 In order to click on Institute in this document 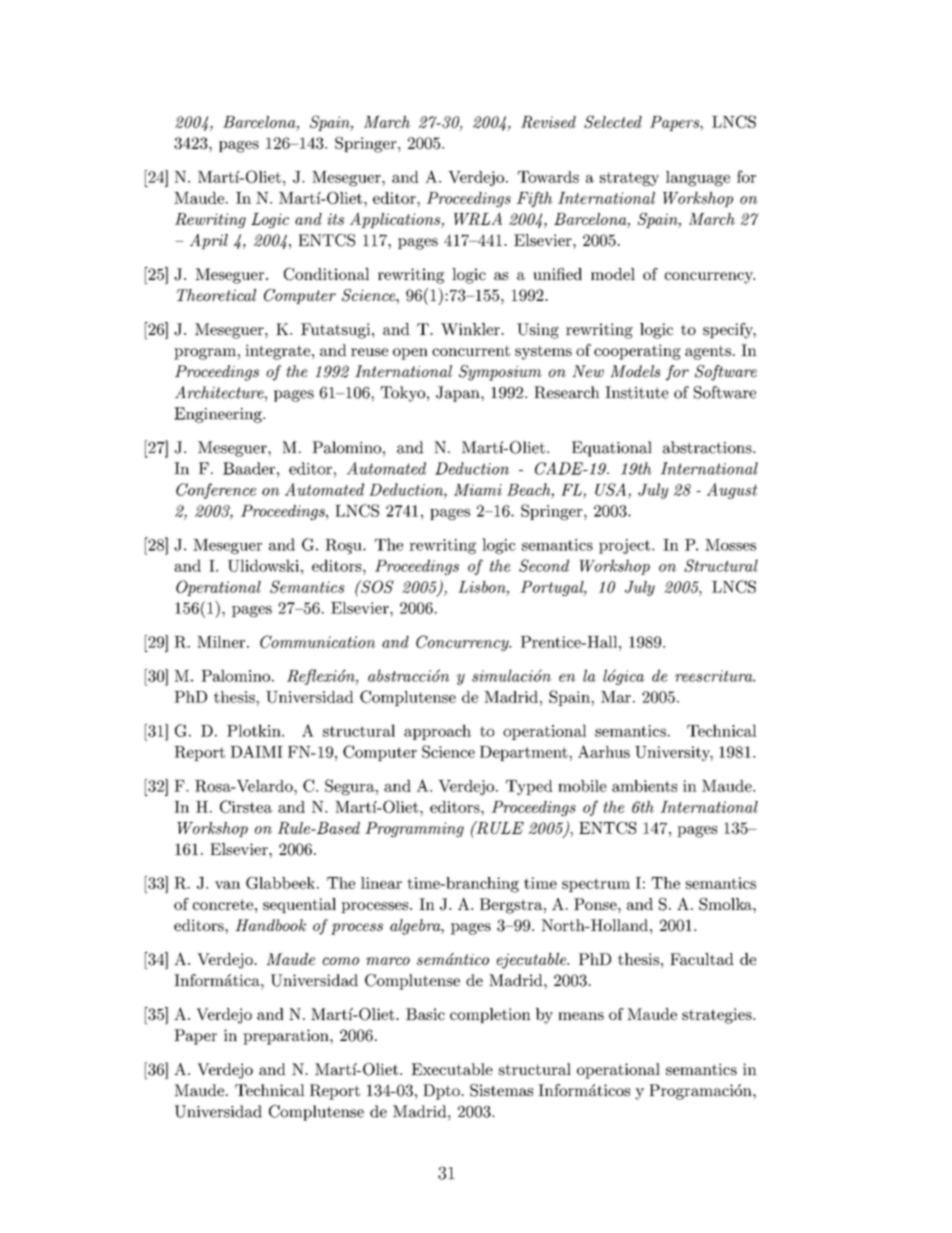, I will do `click(637, 392)`.
